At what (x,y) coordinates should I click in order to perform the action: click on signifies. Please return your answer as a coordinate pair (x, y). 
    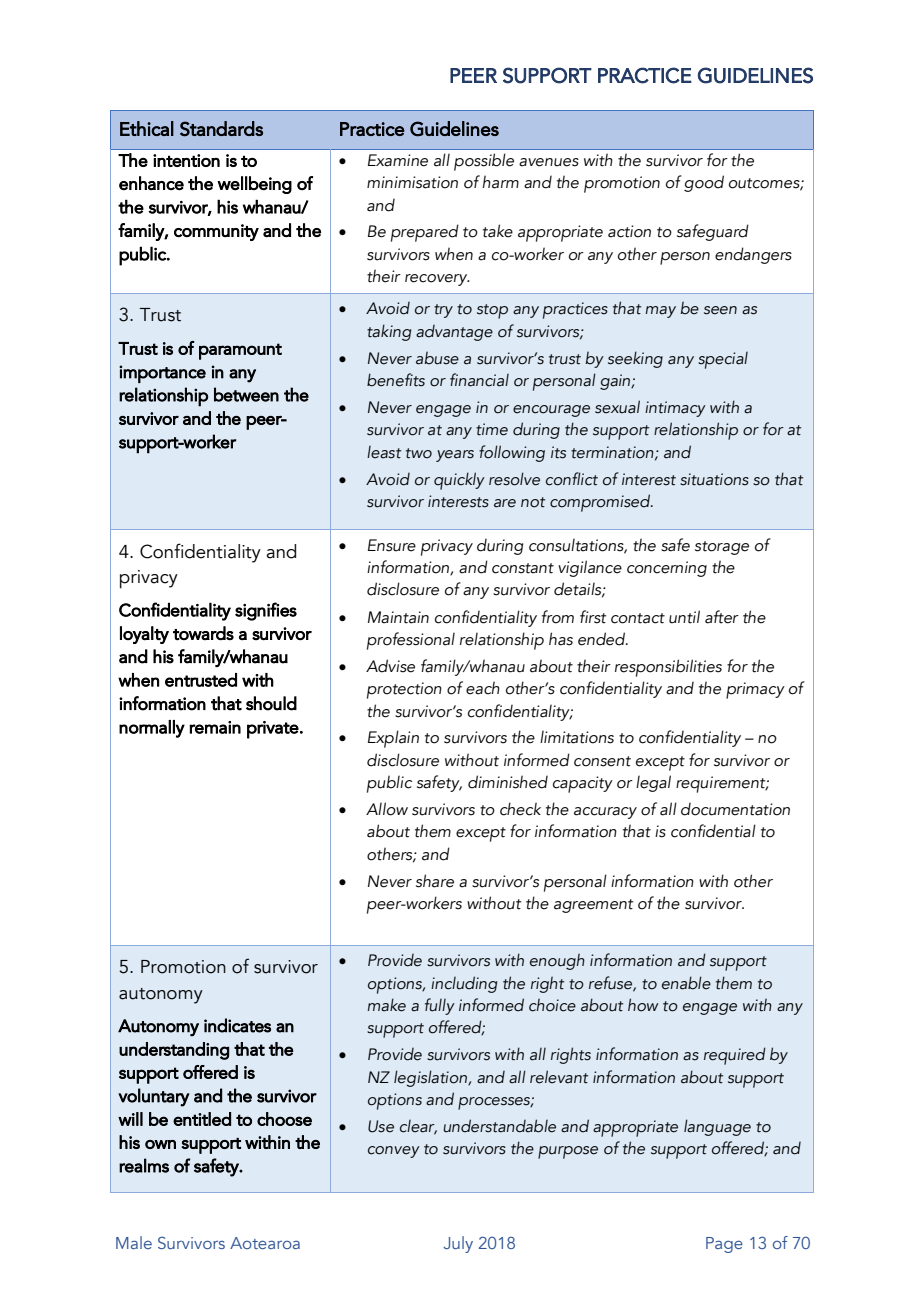
    Looking at the image, I should click on (266, 611).
